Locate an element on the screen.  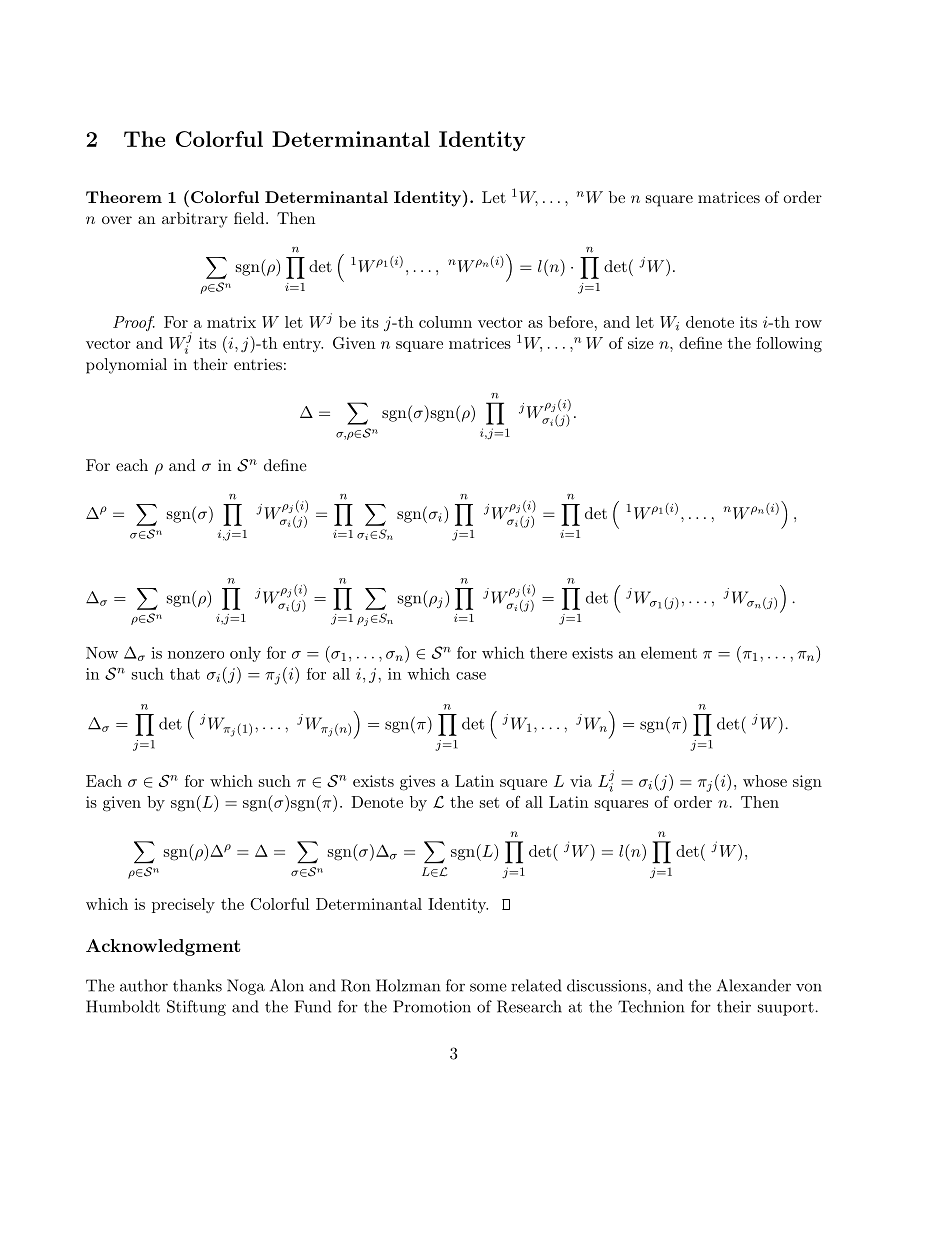
there is located at coordinates (548, 652).
